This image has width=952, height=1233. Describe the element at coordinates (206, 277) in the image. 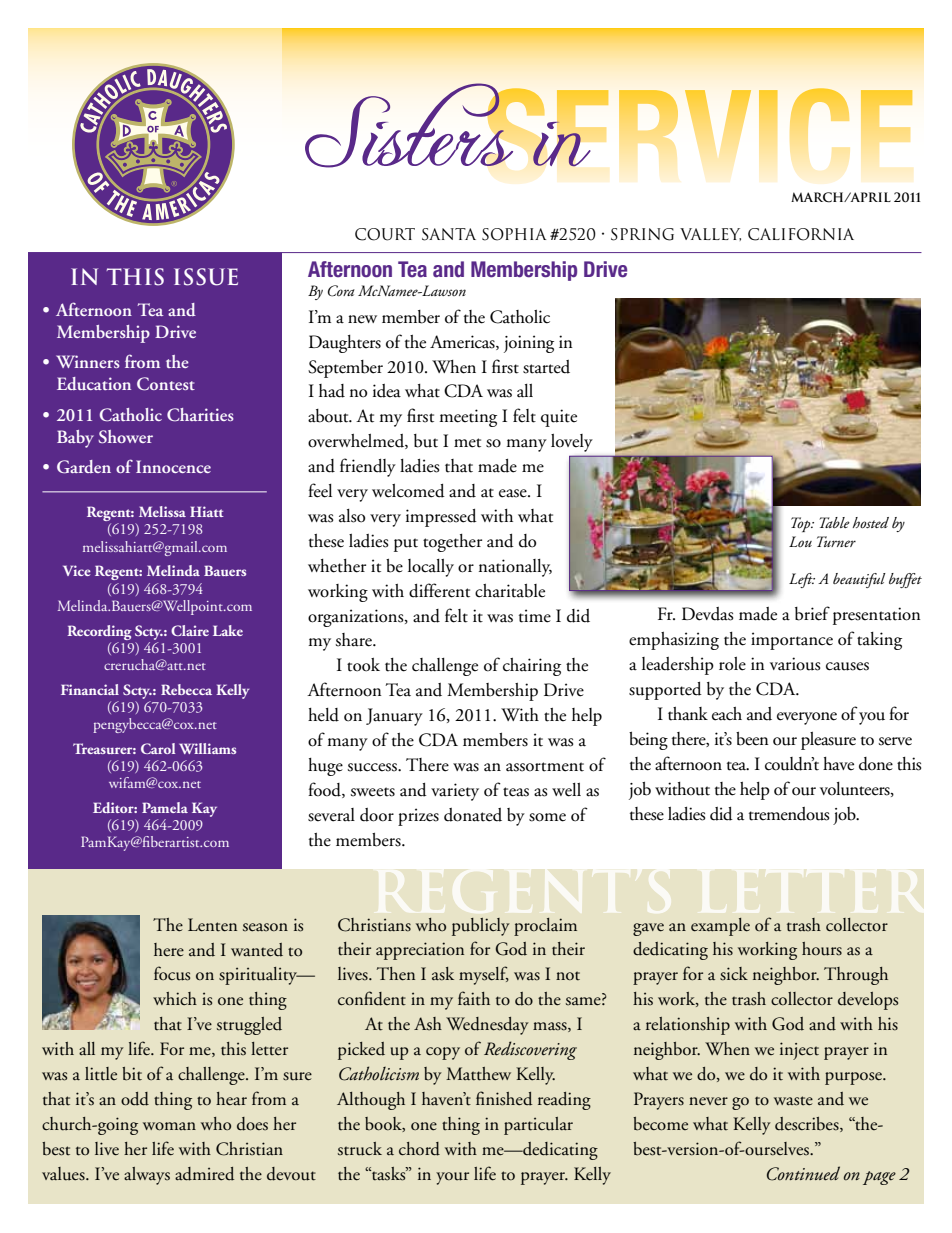

I see `ISSUE` at that location.
